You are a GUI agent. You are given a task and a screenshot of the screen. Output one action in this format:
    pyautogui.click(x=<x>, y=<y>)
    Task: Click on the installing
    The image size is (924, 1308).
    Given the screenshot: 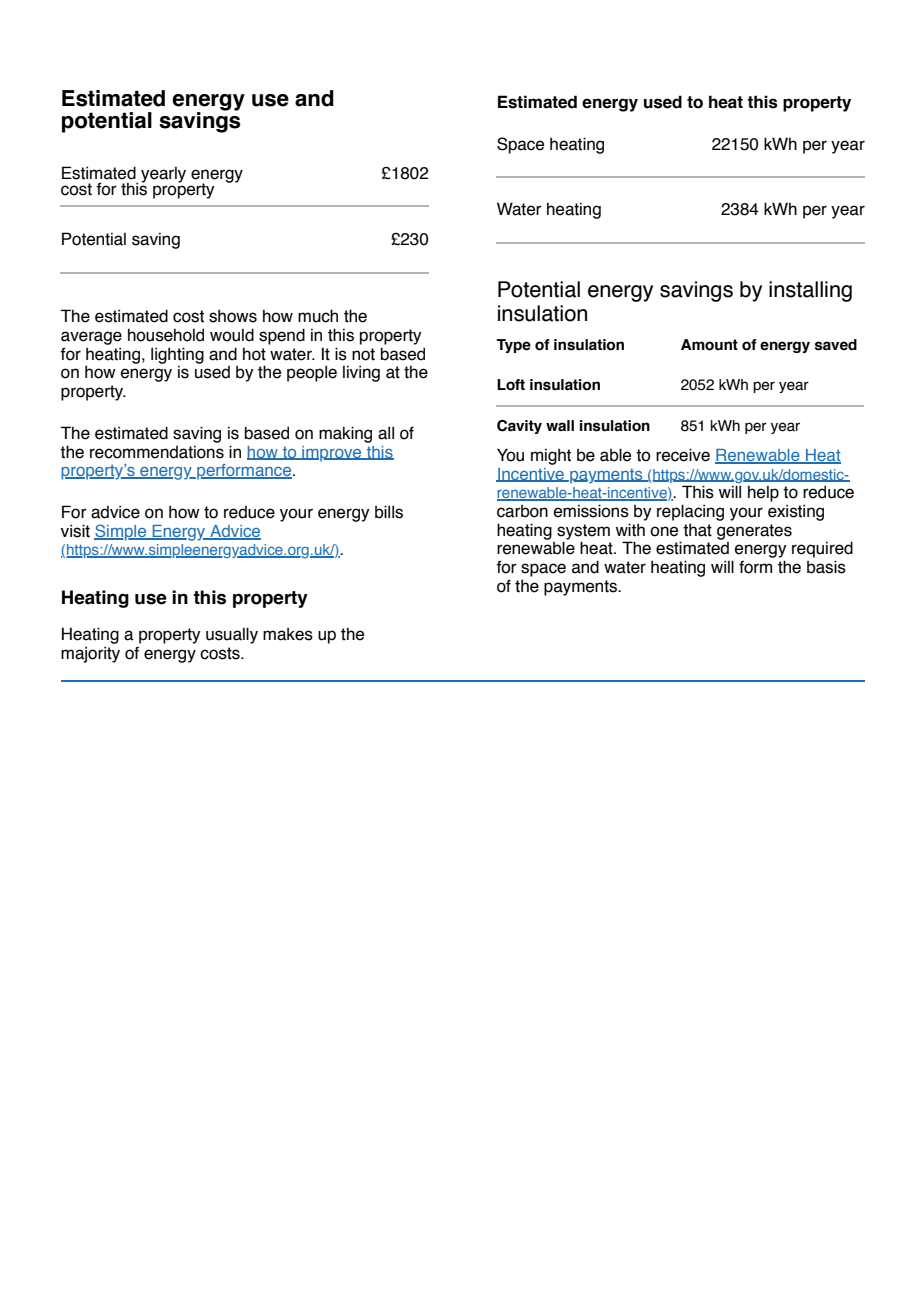 What is the action you would take?
    pyautogui.click(x=810, y=291)
